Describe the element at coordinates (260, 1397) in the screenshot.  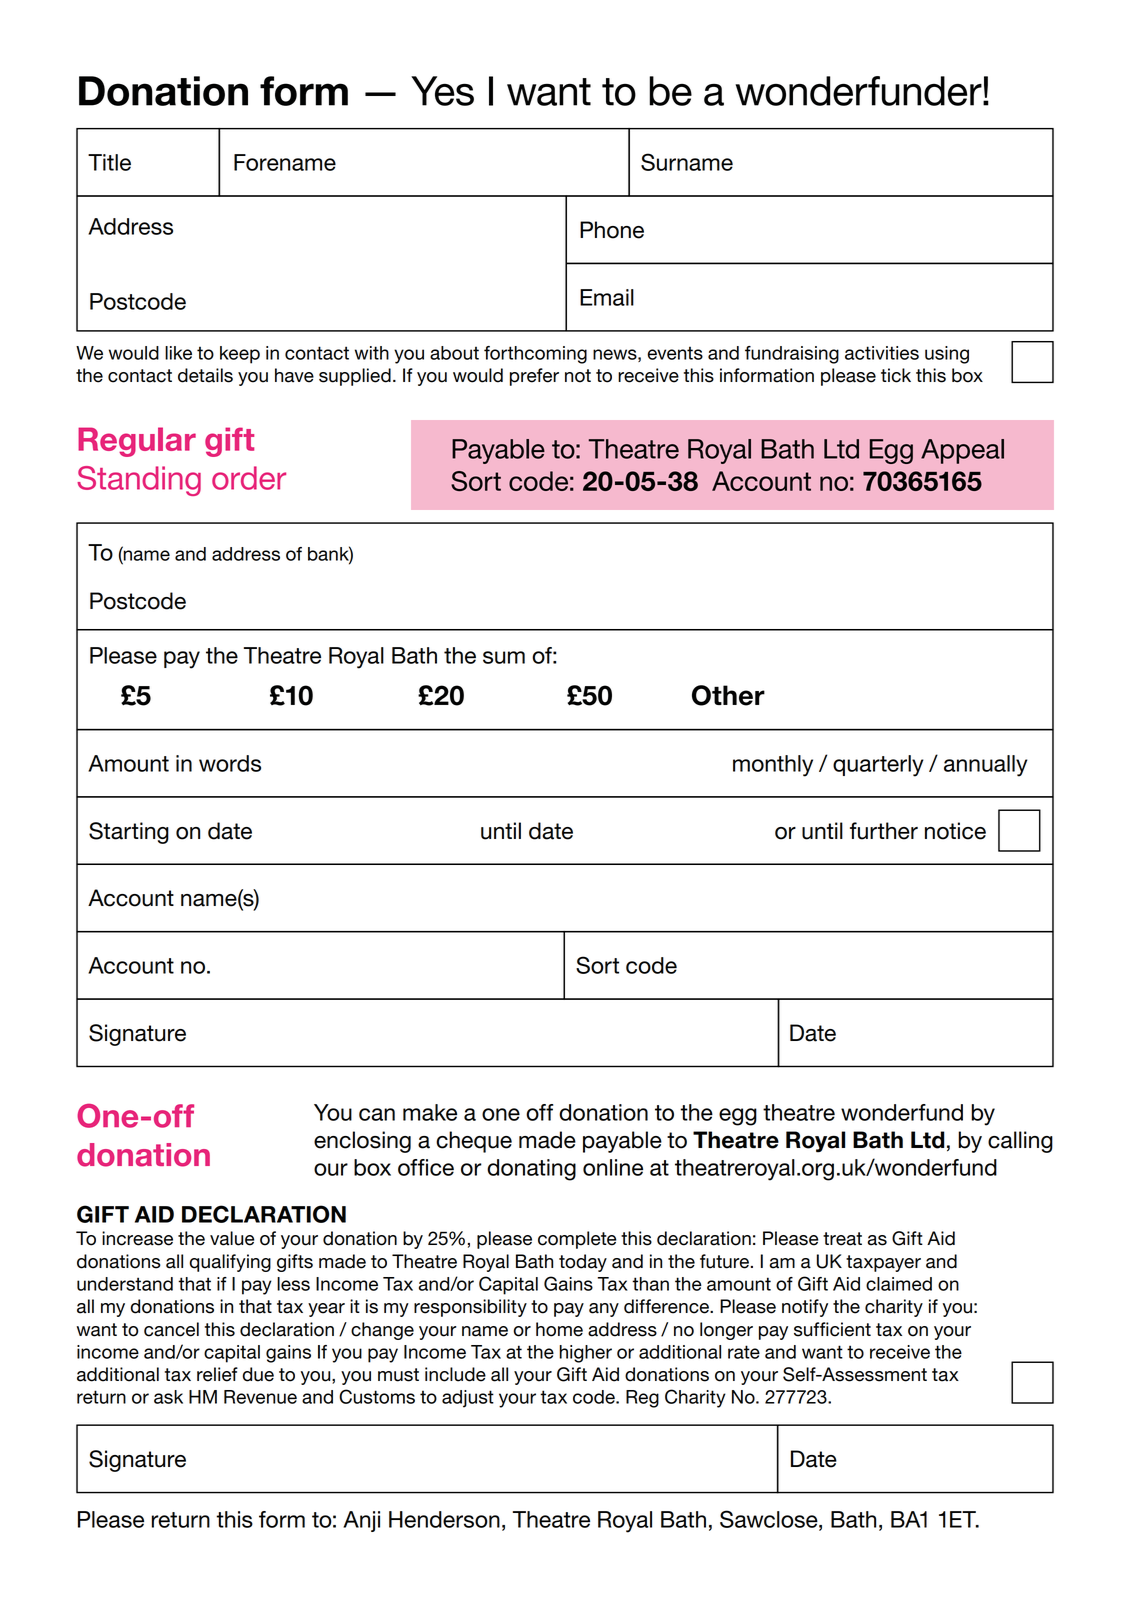
I see `Revenue` at that location.
